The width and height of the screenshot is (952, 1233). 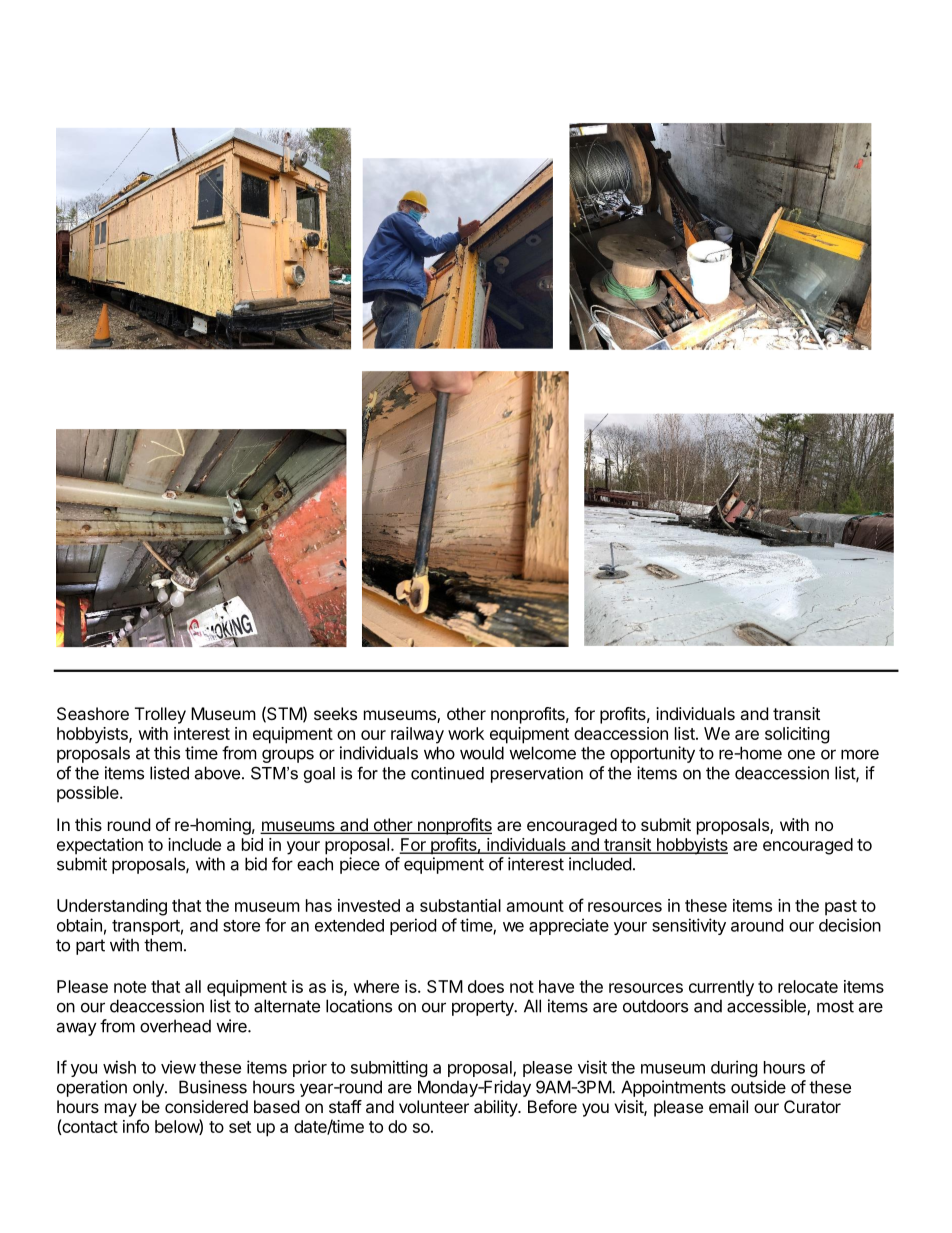 I want to click on sensitivity, so click(x=689, y=926).
